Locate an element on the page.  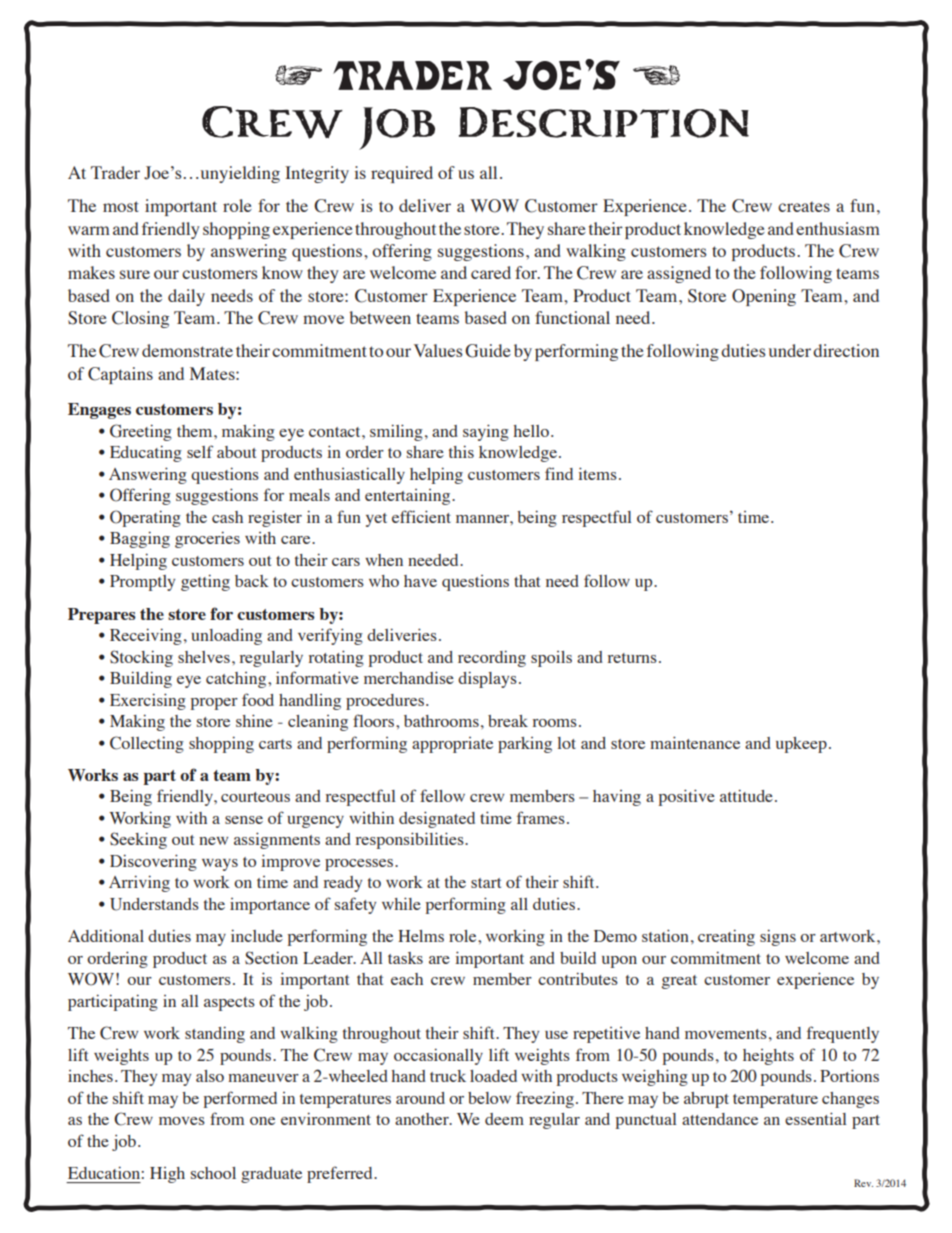
Trader is located at coordinates (115, 172).
